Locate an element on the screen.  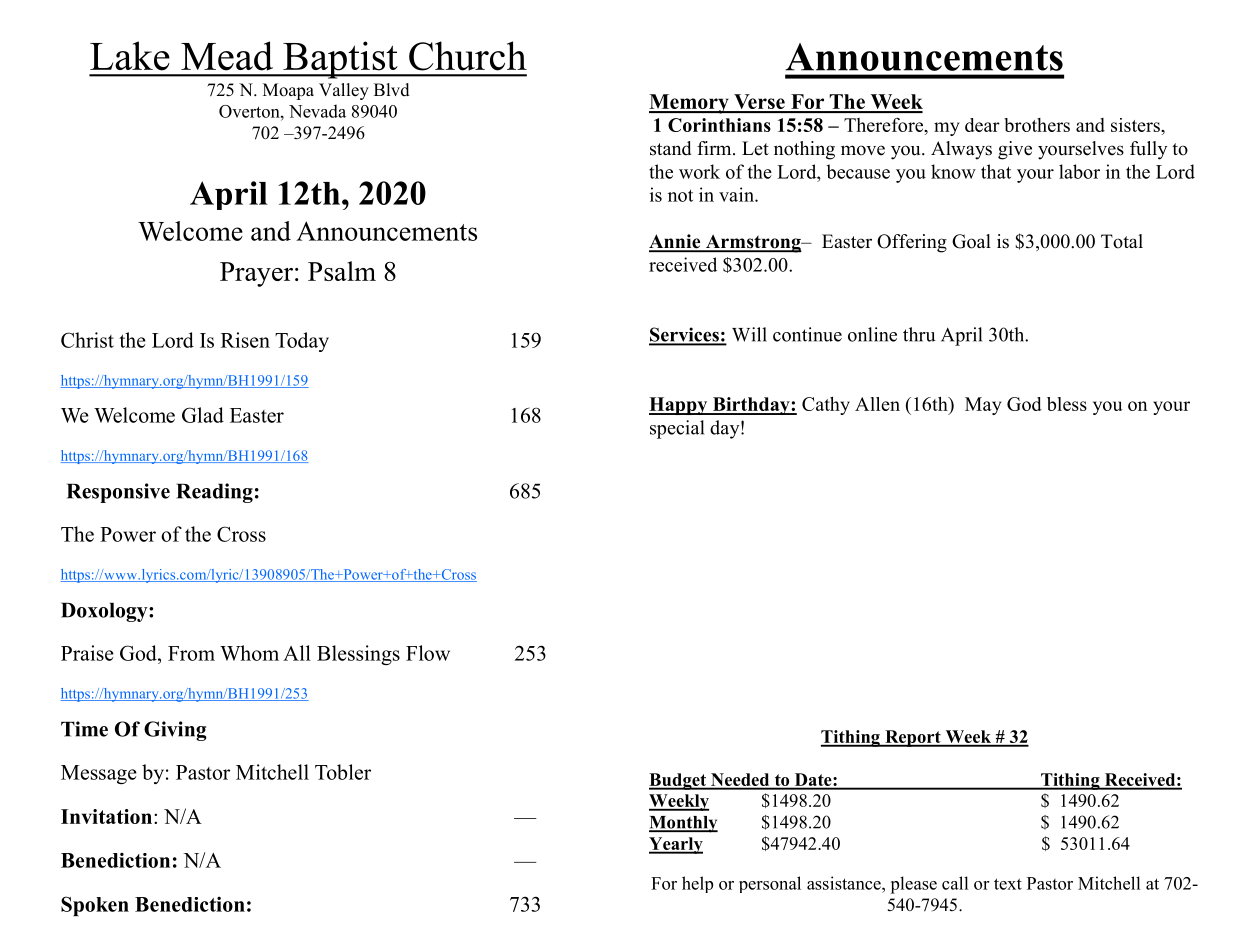
Risen is located at coordinates (245, 340).
